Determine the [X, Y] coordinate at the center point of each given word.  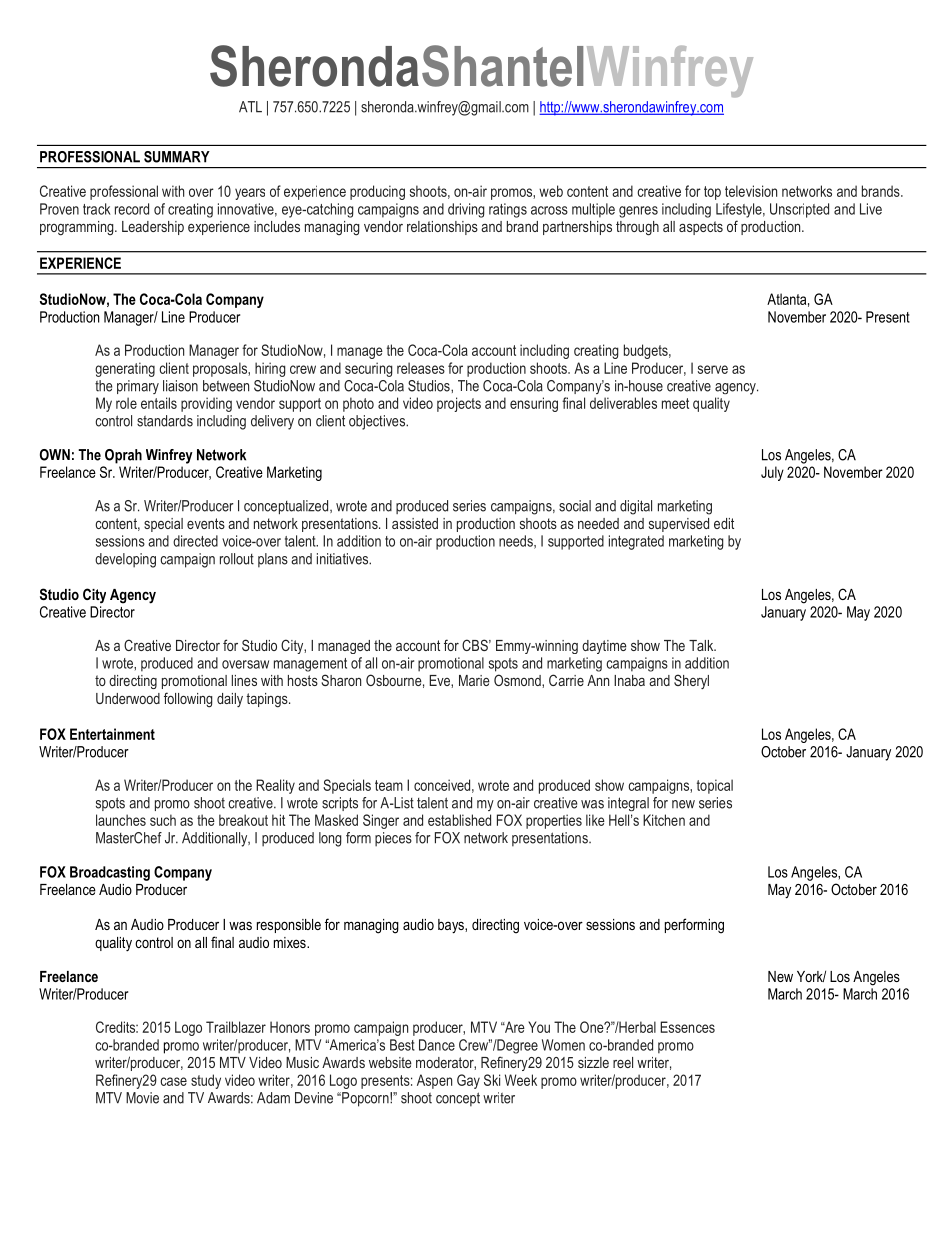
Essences [687, 1027]
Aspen [434, 1081]
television [751, 191]
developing [125, 560]
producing [377, 192]
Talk [702, 645]
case [173, 1081]
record [132, 209]
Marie [474, 680]
